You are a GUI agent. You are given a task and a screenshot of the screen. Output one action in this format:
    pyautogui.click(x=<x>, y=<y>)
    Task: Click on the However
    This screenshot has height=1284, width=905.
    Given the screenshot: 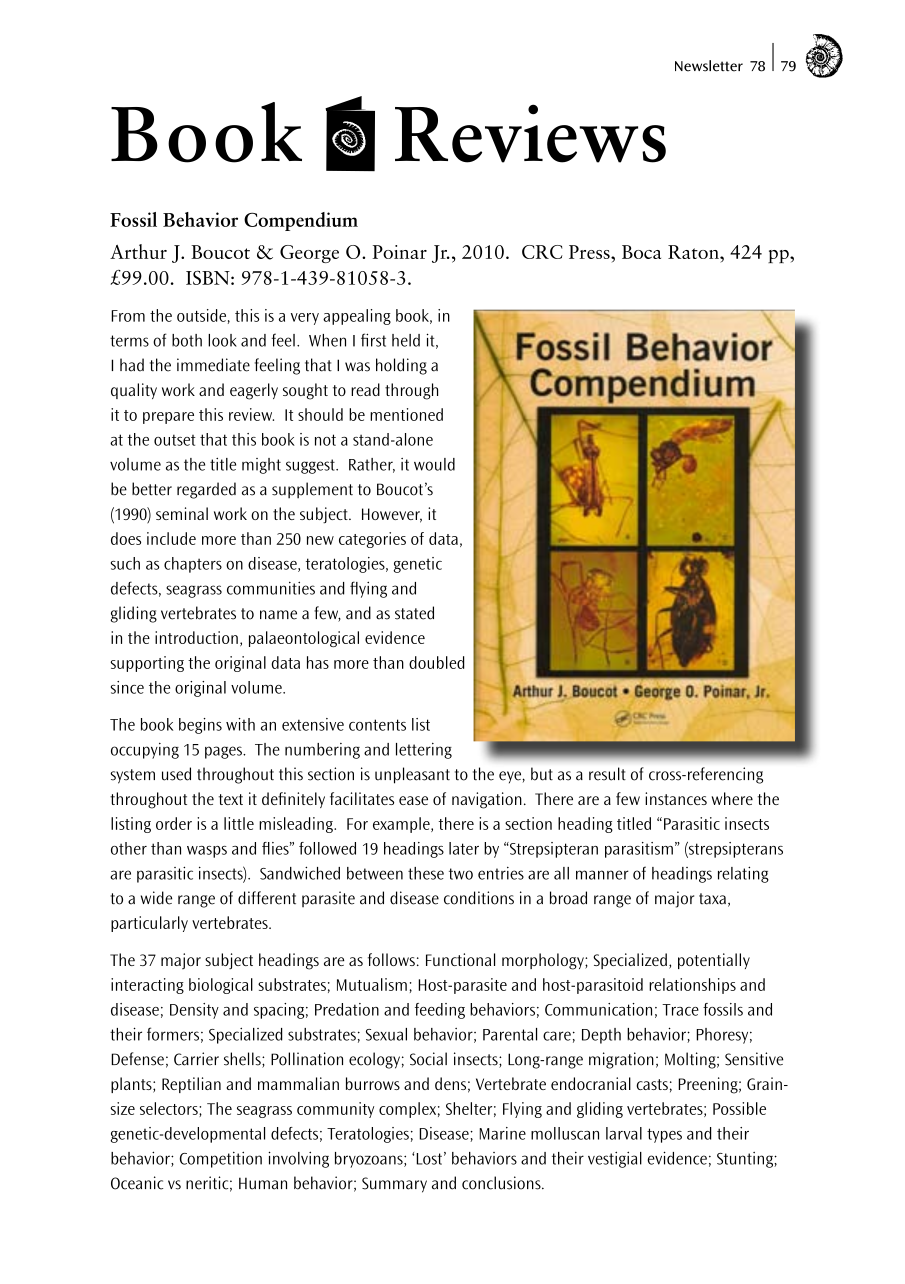 What is the action you would take?
    pyautogui.click(x=392, y=515)
